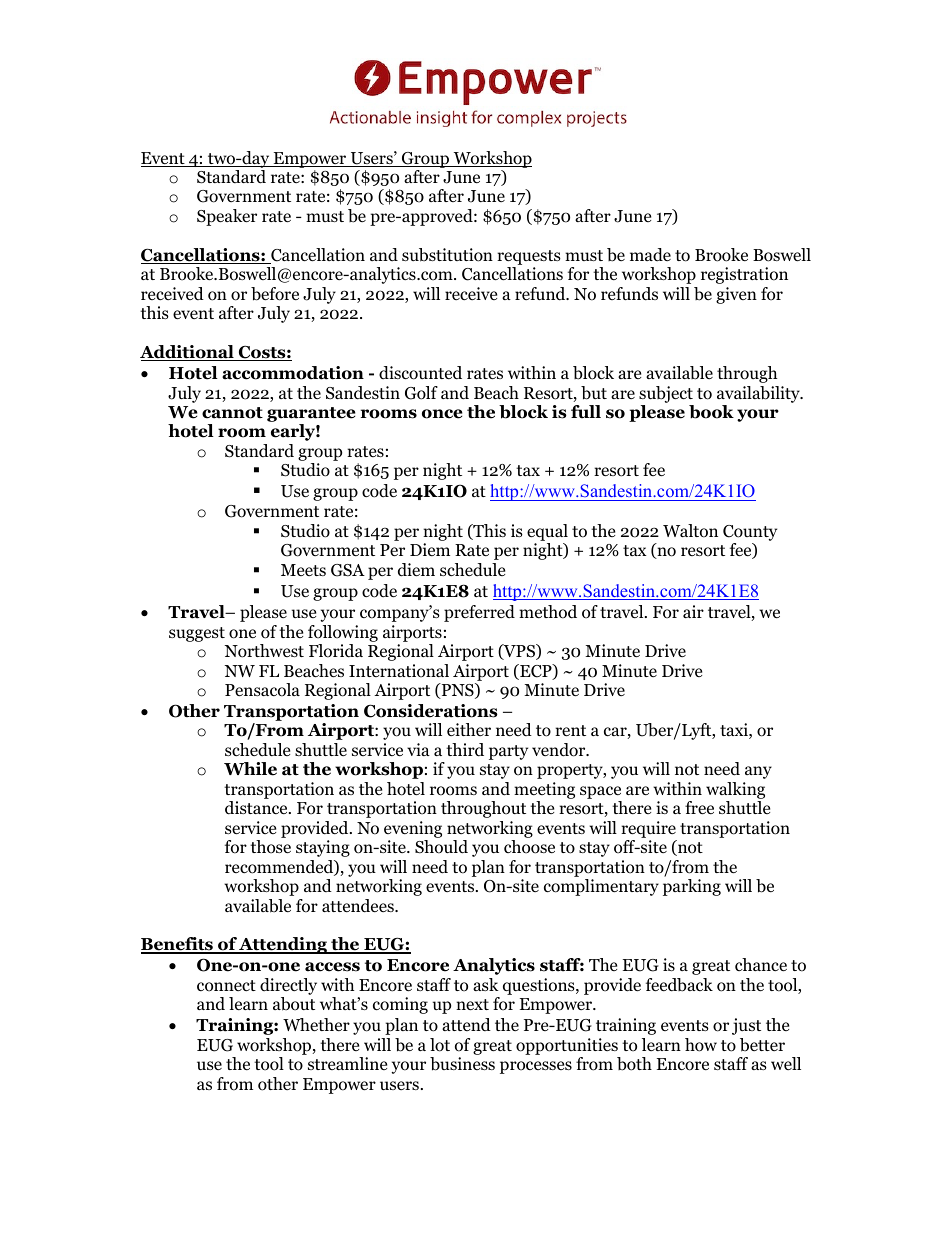 This screenshot has width=952, height=1233. Describe the element at coordinates (227, 217) in the screenshot. I see `Speaker` at that location.
